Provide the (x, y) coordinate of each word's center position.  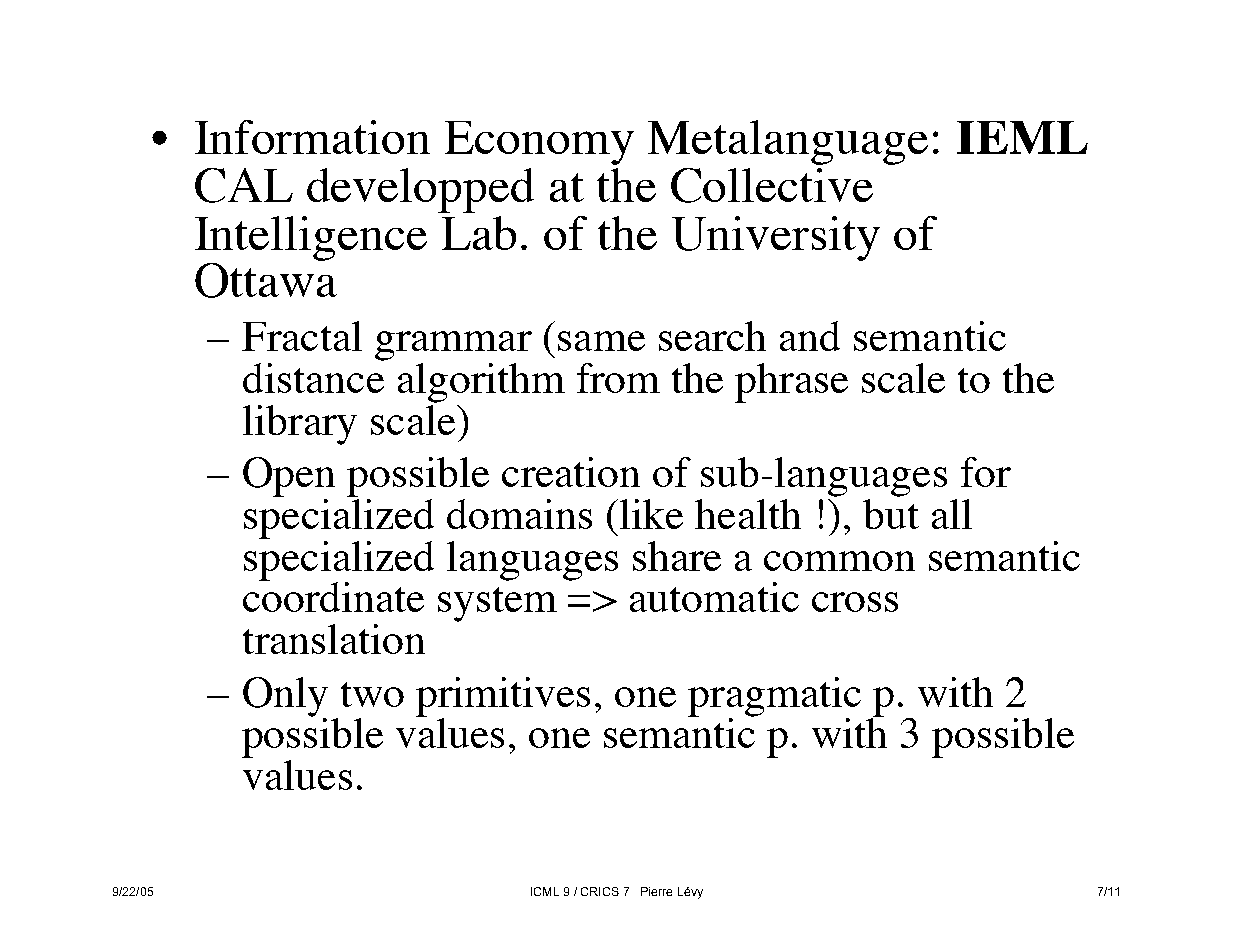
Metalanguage (788, 142)
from (618, 378)
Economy (539, 143)
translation (334, 639)
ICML (545, 891)
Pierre (656, 891)
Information (312, 137)
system (497, 604)
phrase (791, 383)
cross (855, 602)
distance (313, 378)
